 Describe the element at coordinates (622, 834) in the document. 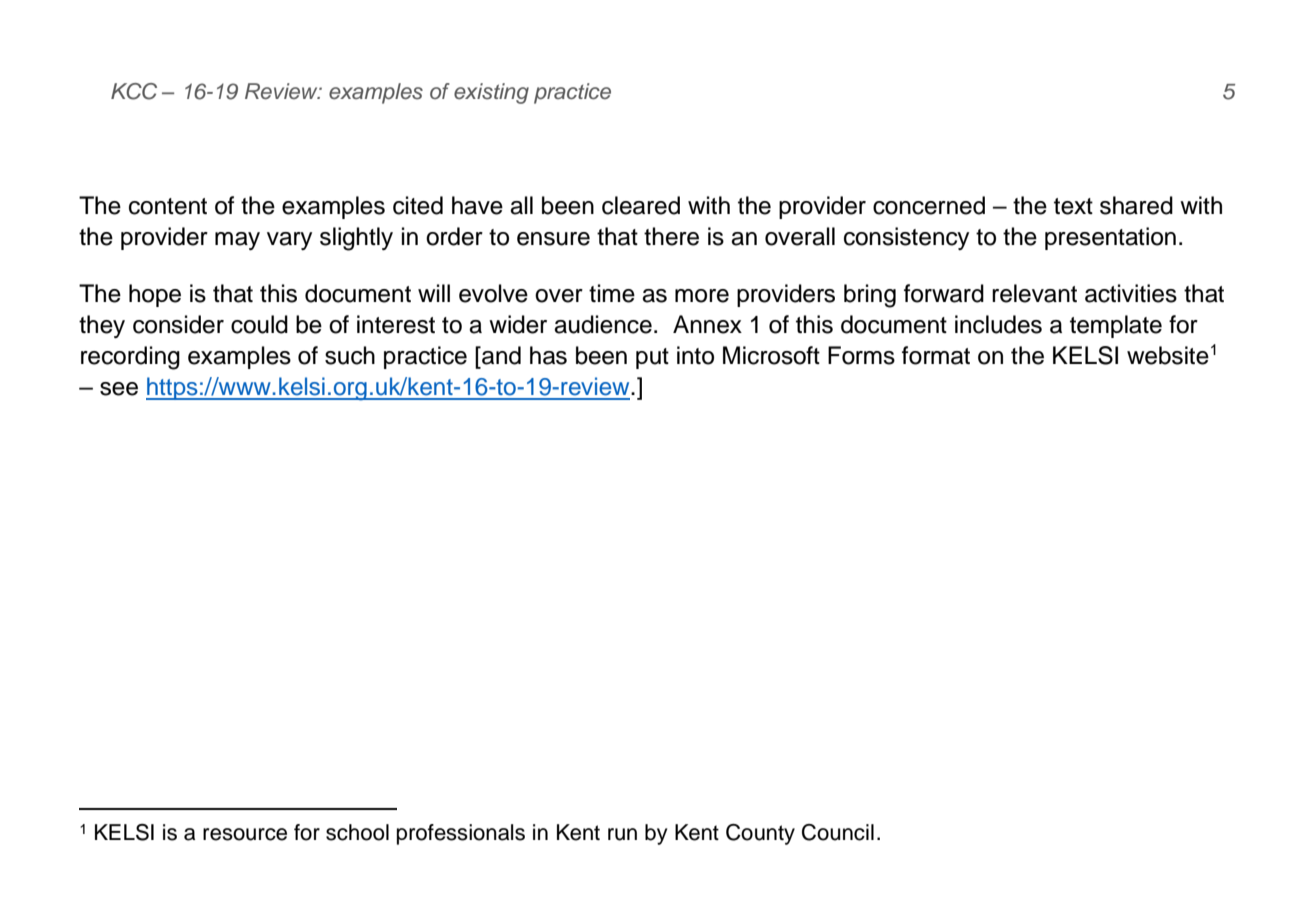

I see `run` at that location.
